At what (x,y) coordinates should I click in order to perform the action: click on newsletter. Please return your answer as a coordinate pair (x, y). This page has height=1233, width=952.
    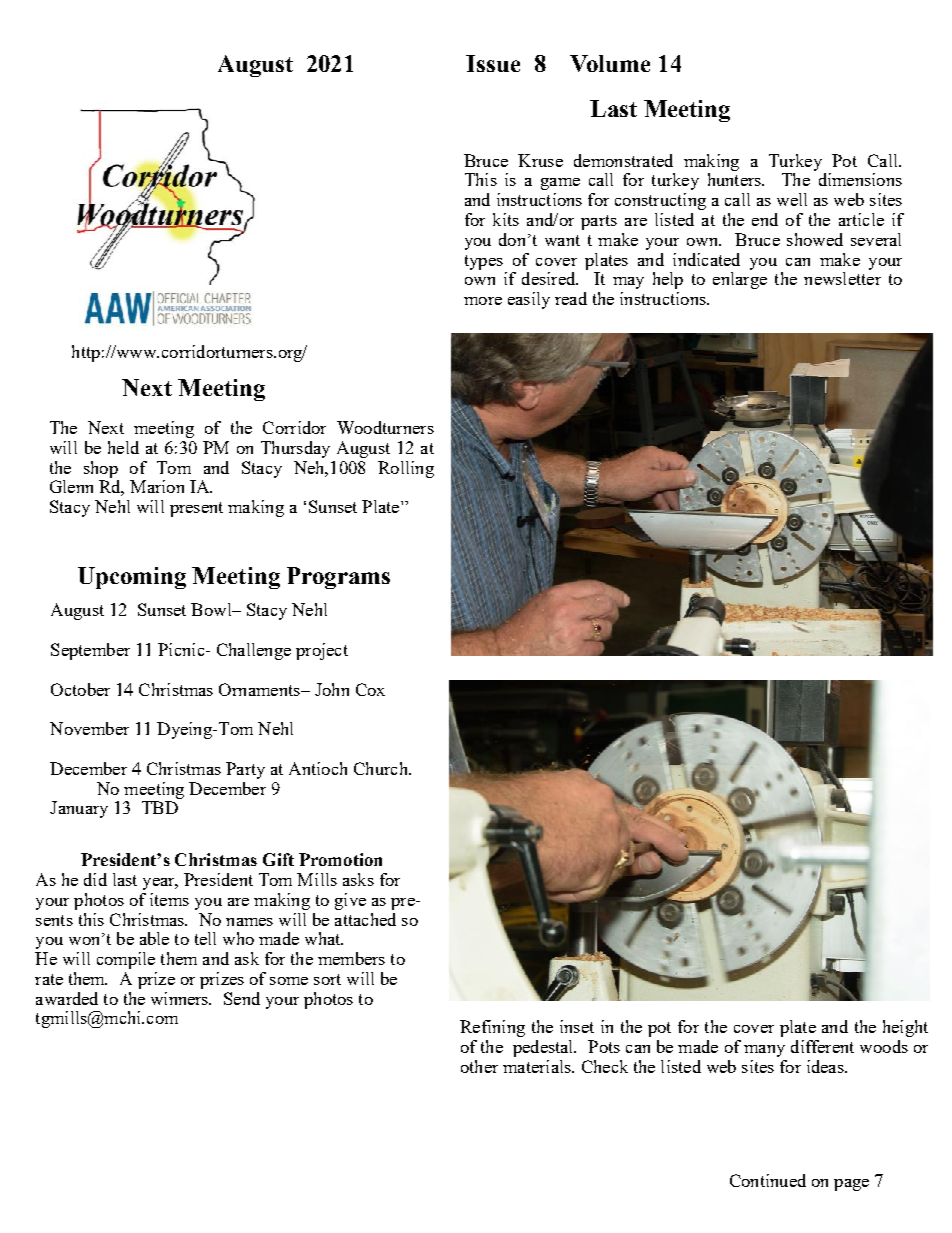
    Looking at the image, I should click on (842, 278).
